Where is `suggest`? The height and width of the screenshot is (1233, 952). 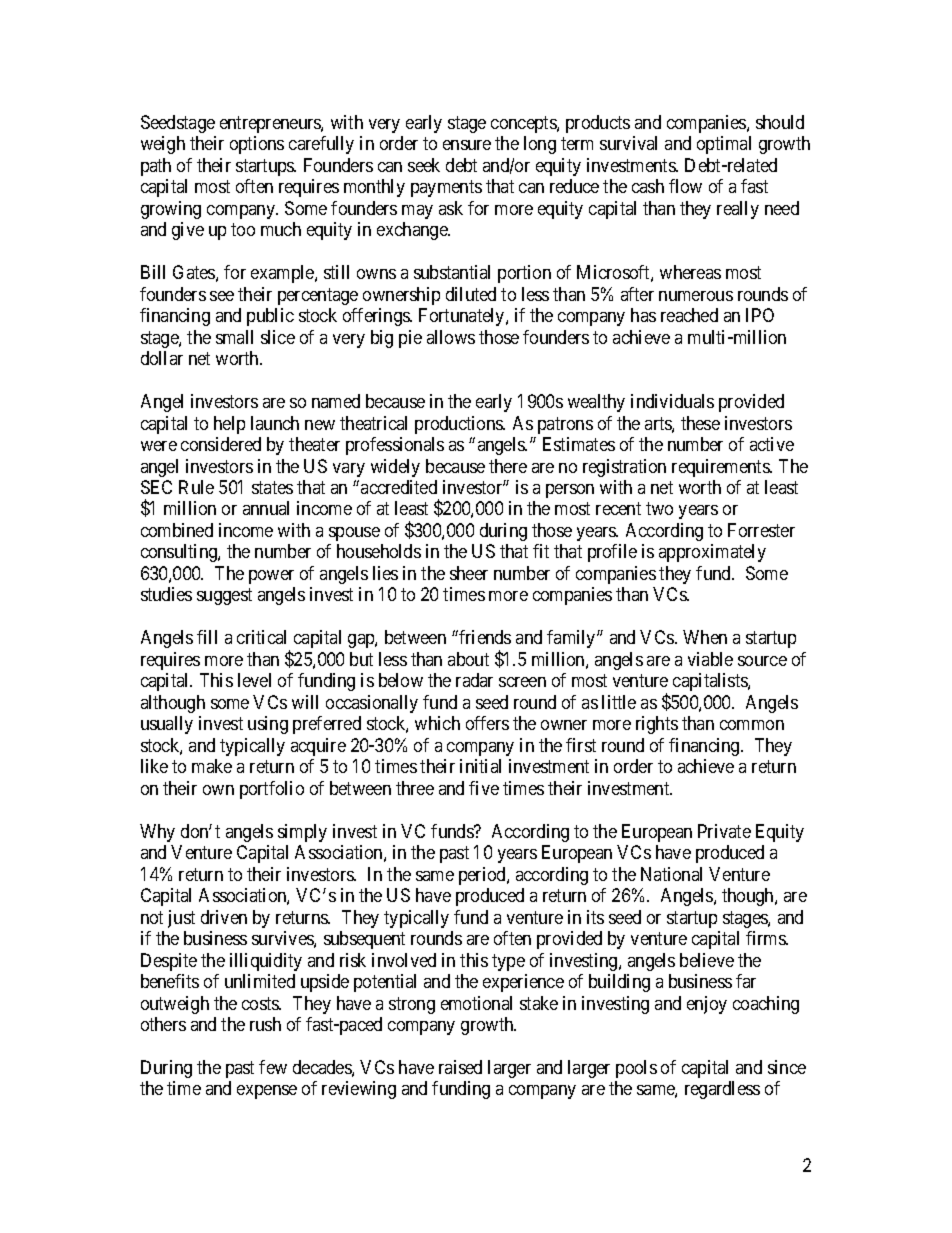 suggest is located at coordinates (224, 597).
